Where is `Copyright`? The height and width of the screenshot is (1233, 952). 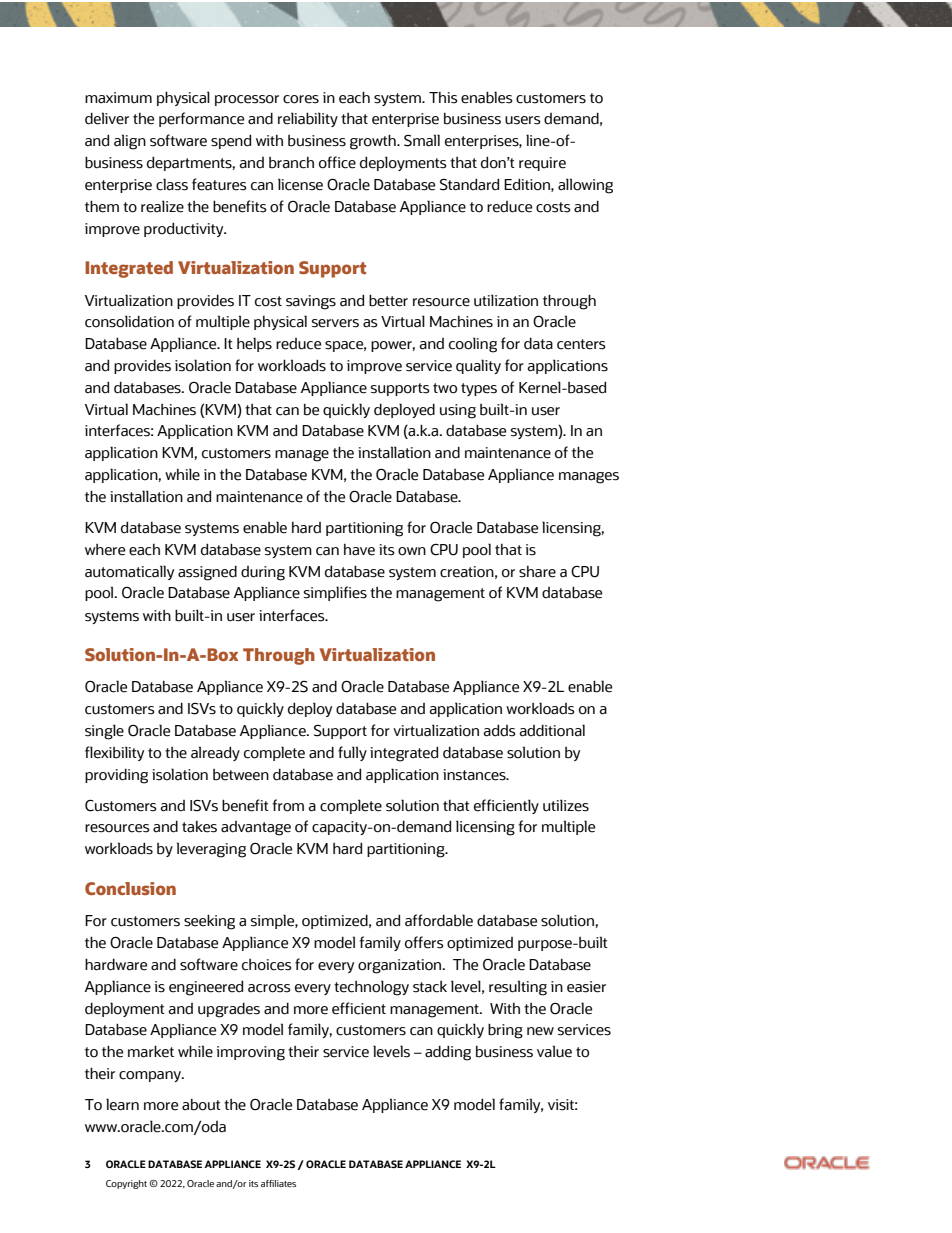 Copyright is located at coordinates (126, 1184).
